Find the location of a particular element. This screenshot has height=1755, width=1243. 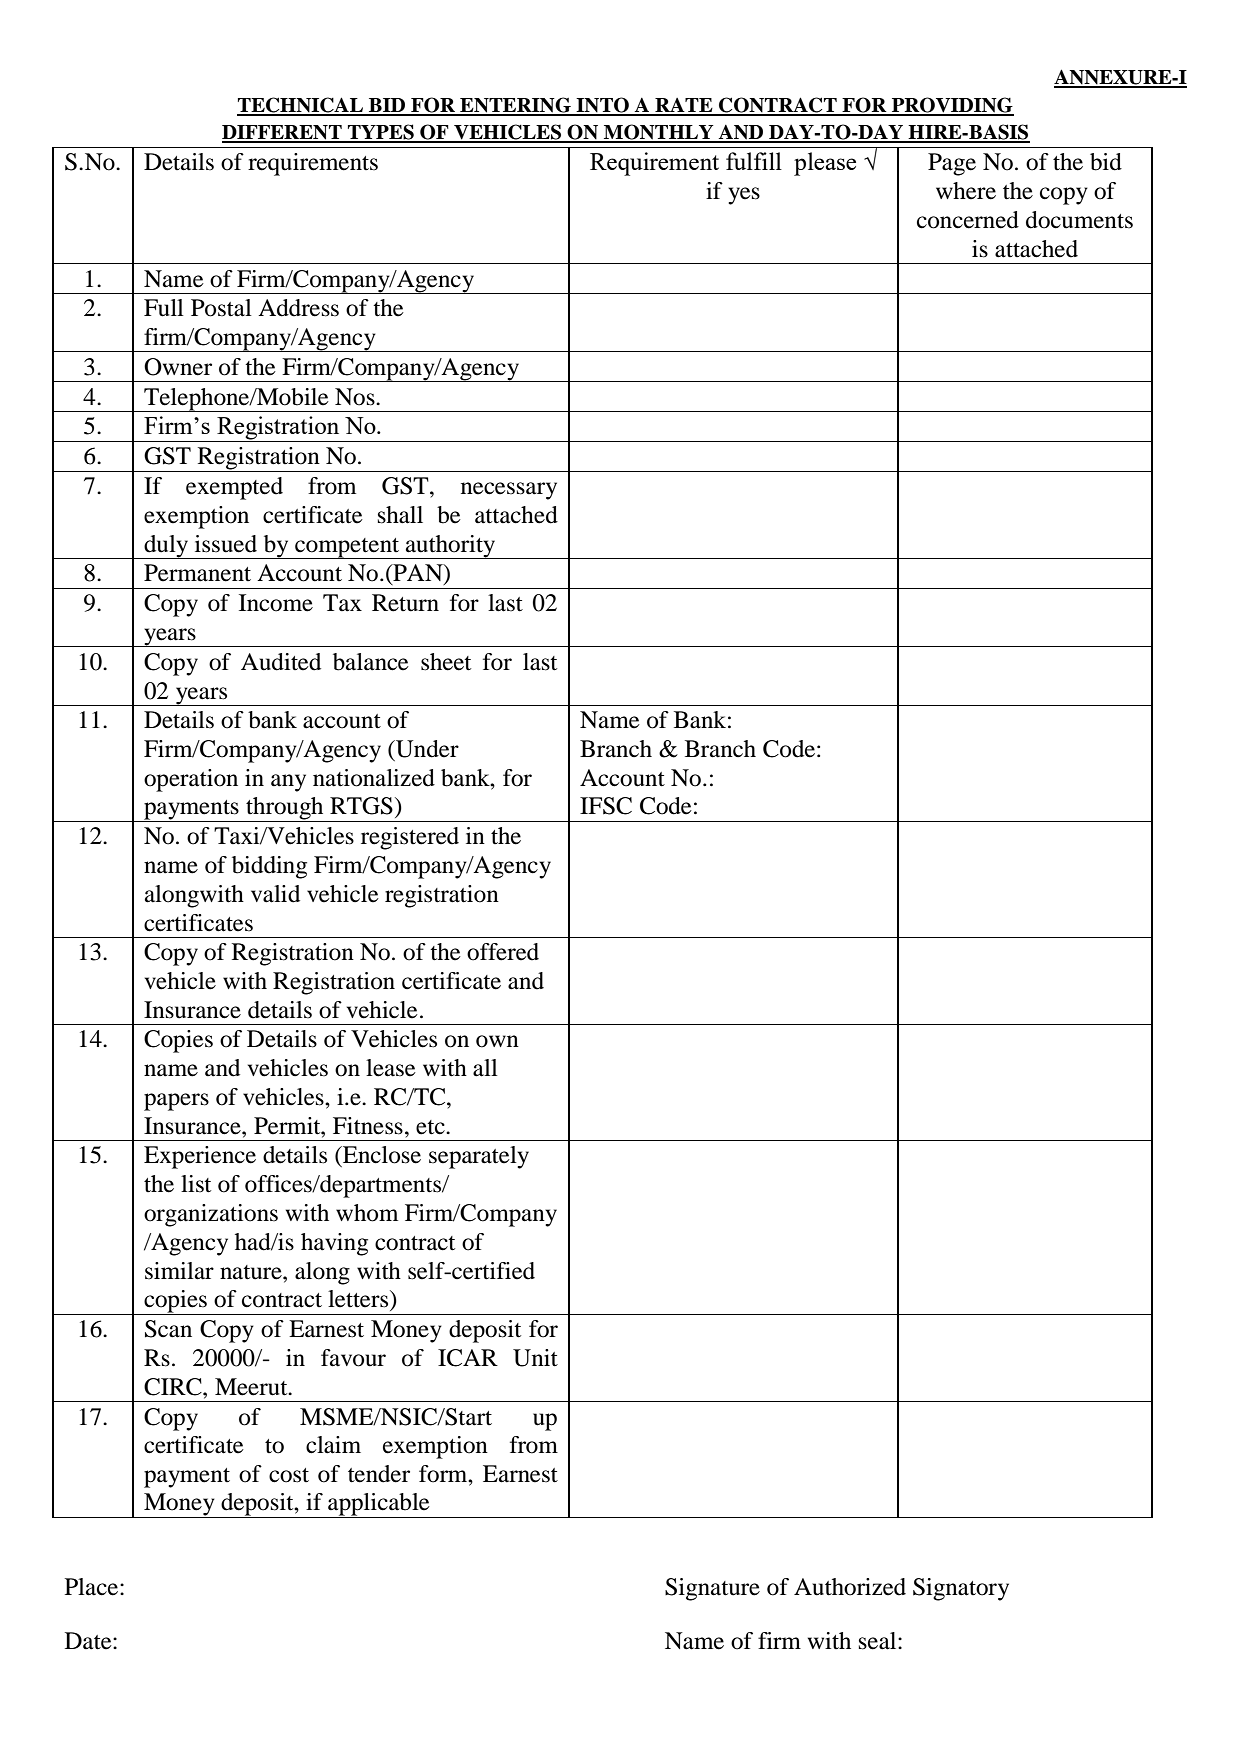

bidding is located at coordinates (269, 867).
